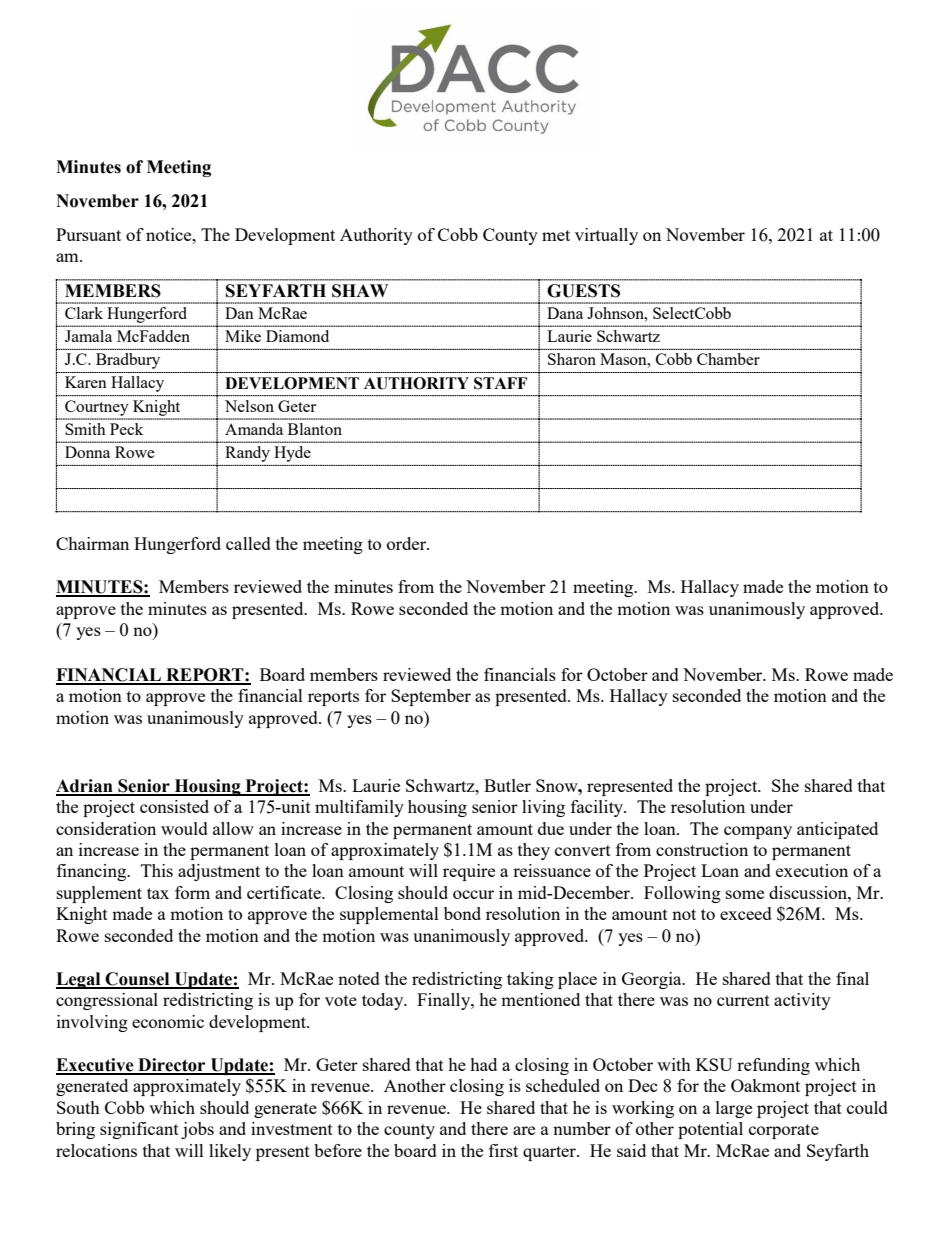 This screenshot has height=1233, width=952. I want to click on She, so click(785, 785).
